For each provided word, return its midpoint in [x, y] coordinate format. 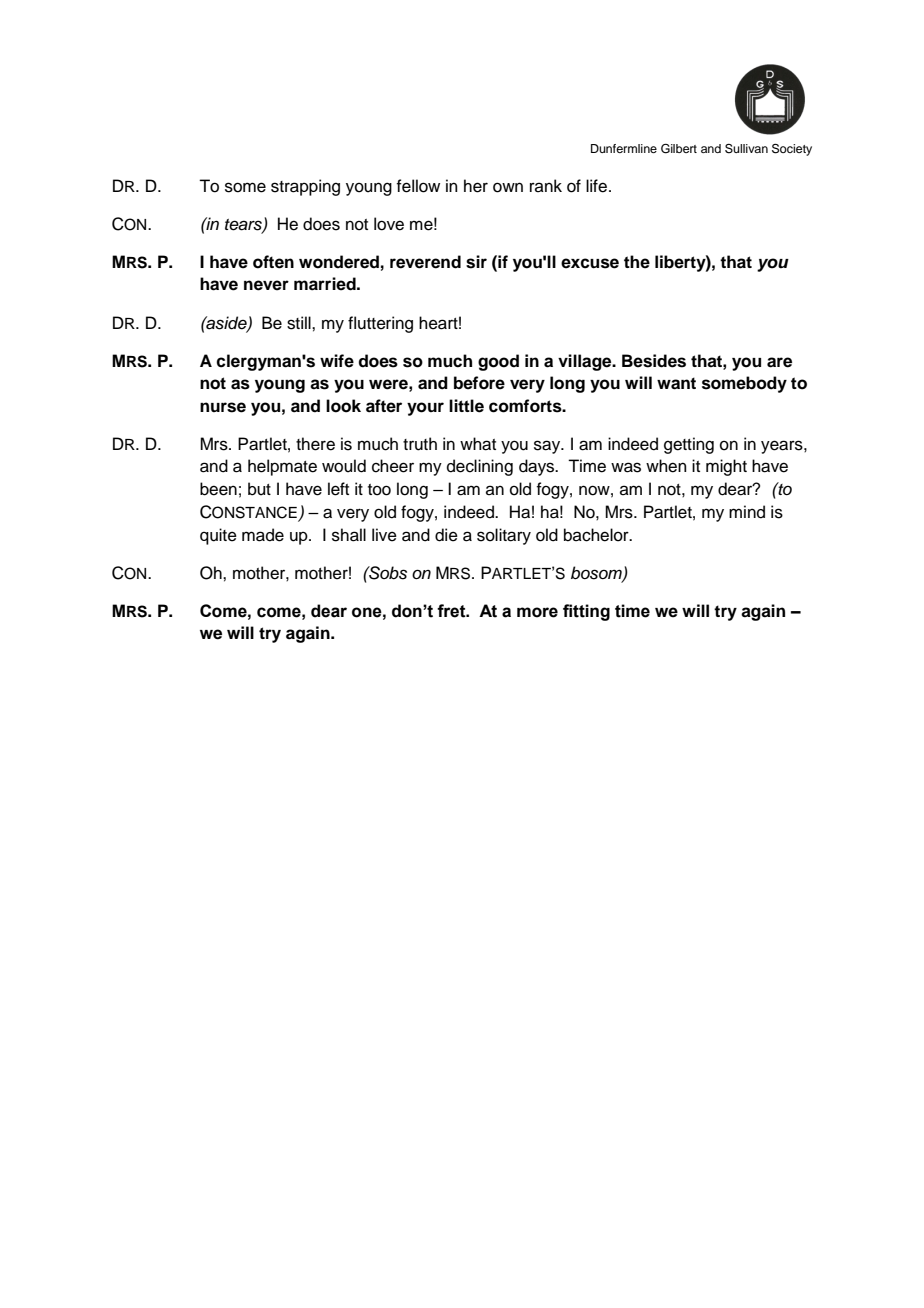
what [478, 444]
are [779, 362]
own [508, 187]
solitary [504, 536]
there [315, 444]
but [259, 489]
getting [689, 445]
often [273, 262]
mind [747, 512]
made [263, 535]
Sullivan [746, 149]
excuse [590, 263]
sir [476, 262]
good [498, 362]
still [300, 323]
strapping [305, 187]
